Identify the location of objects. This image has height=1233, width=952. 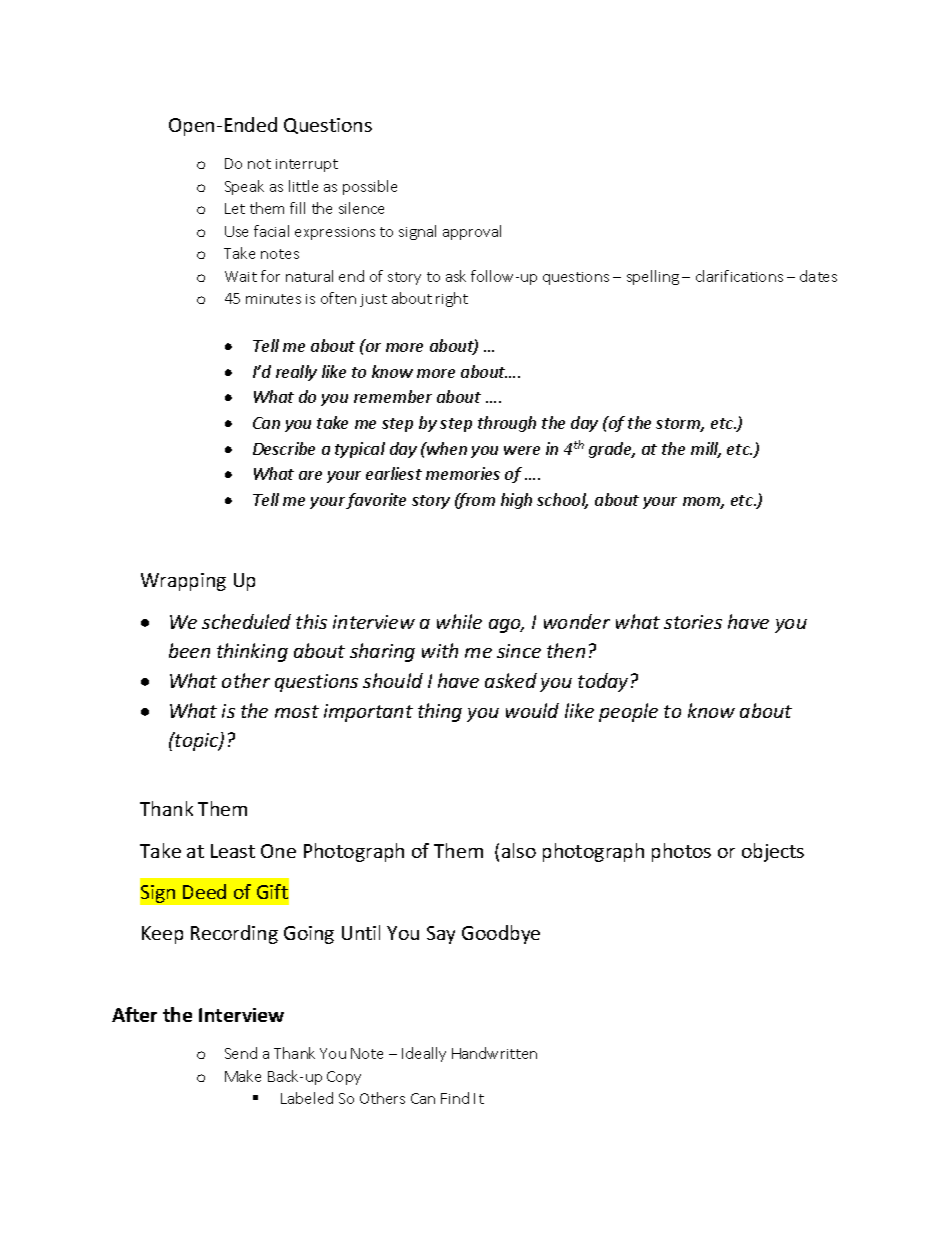
(773, 852).
